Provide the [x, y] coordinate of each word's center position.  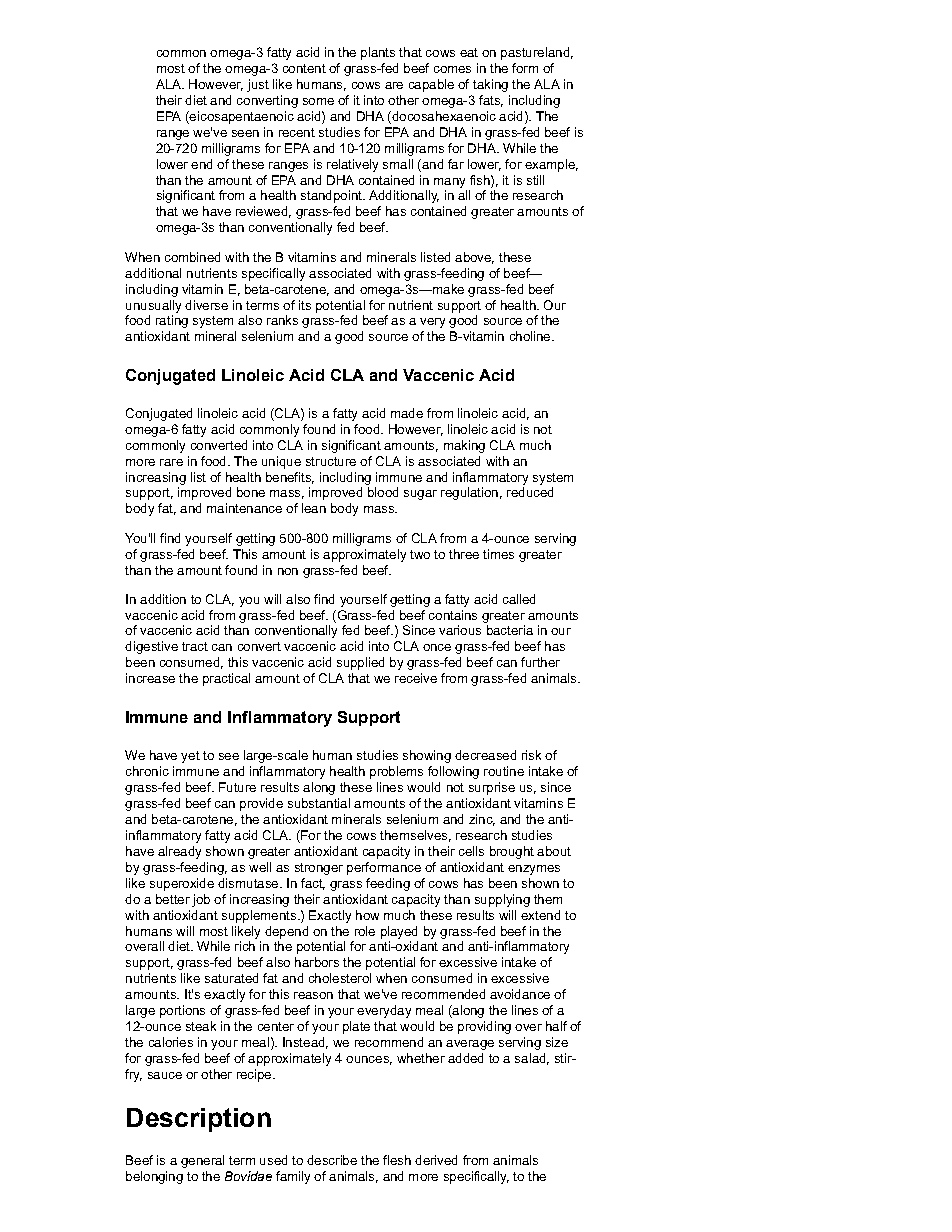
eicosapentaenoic [241, 117]
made [407, 413]
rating [172, 321]
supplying [502, 900]
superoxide [182, 884]
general [202, 1161]
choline [531, 336]
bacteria [510, 630]
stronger [319, 869]
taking [490, 85]
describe [332, 1160]
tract [195, 646]
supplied [360, 663]
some [318, 101]
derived [436, 1160]
